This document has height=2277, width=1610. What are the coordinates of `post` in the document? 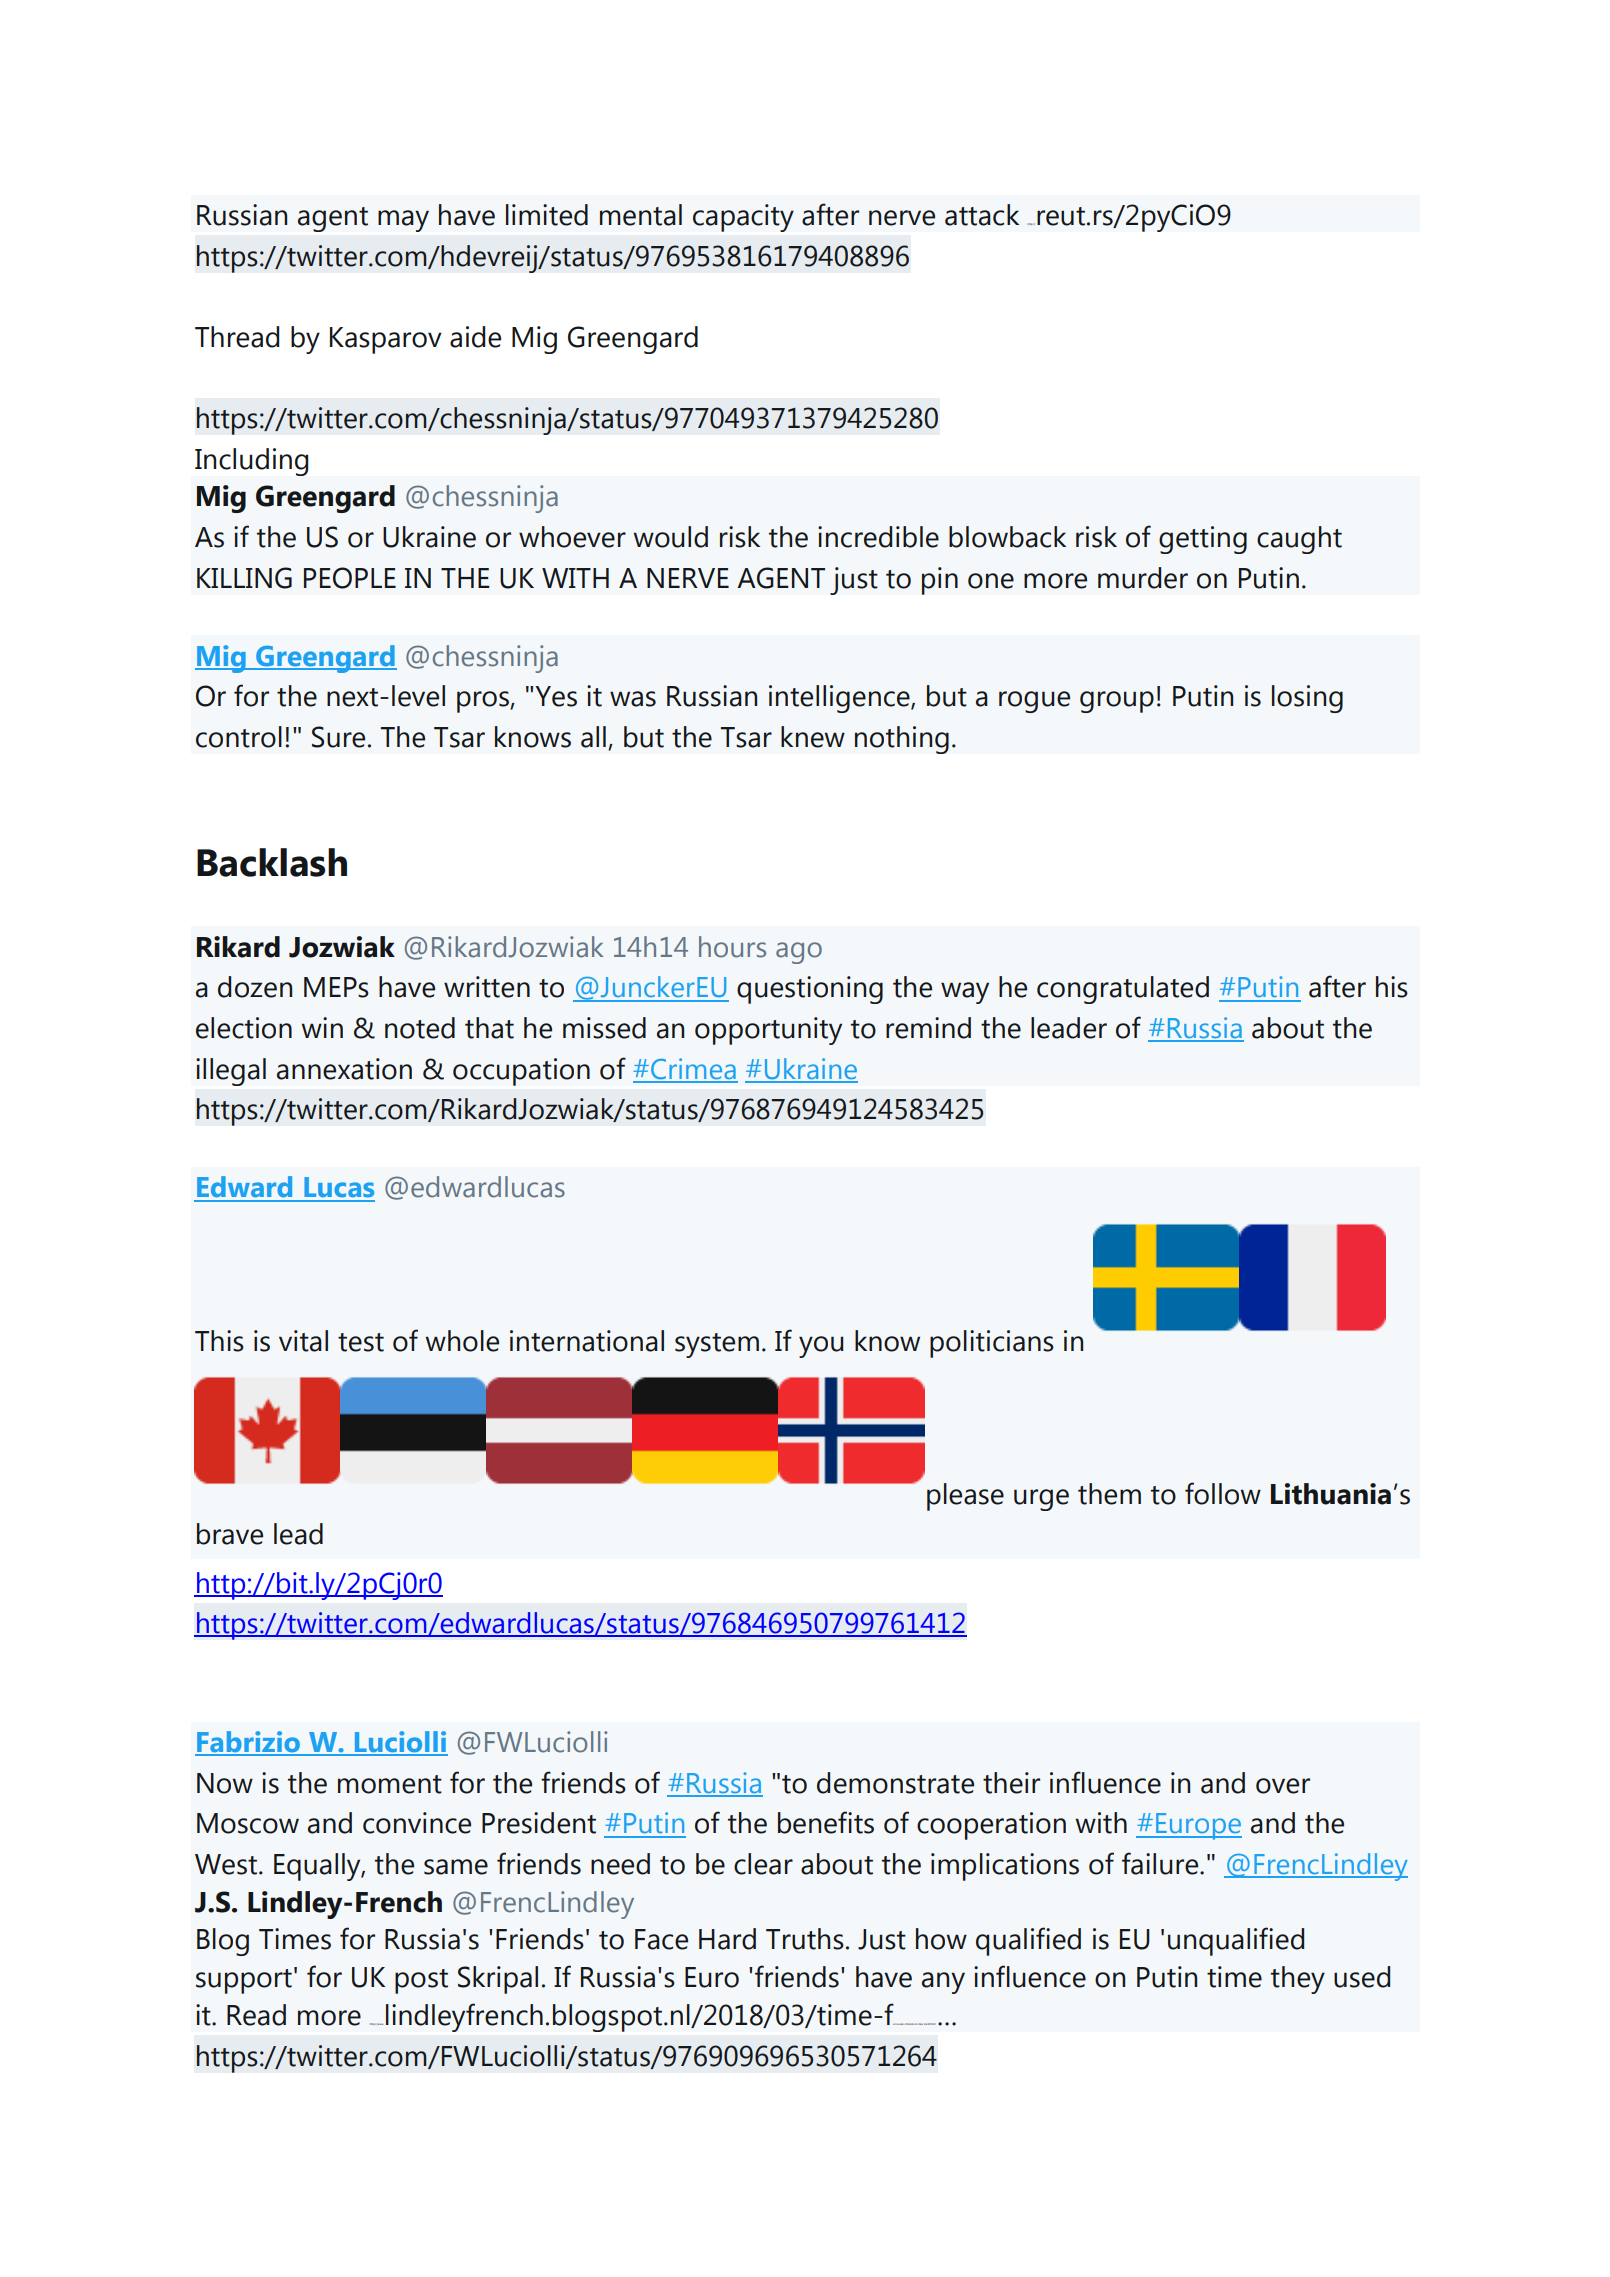 It's located at (421, 1981).
